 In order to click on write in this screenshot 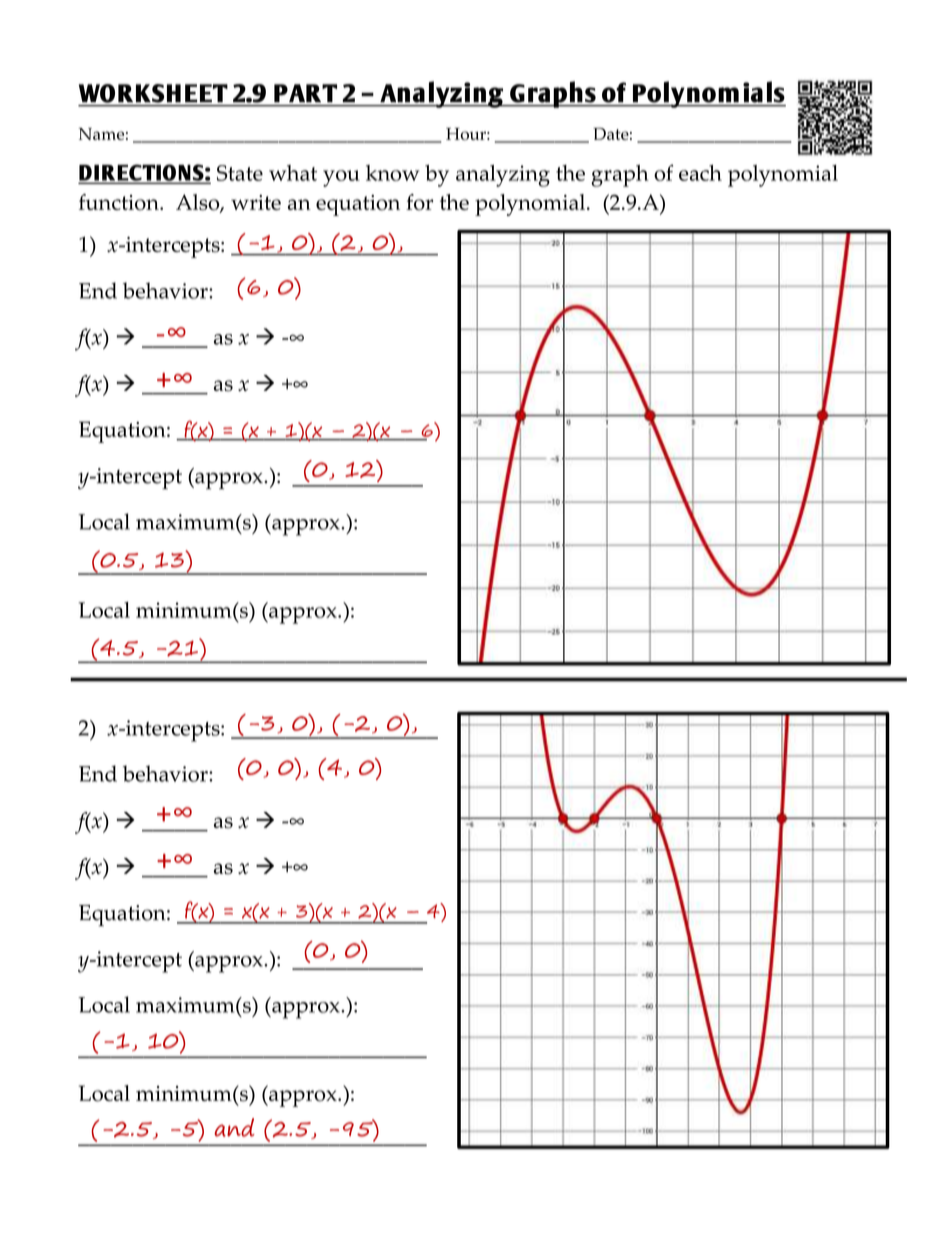, I will do `click(256, 202)`.
